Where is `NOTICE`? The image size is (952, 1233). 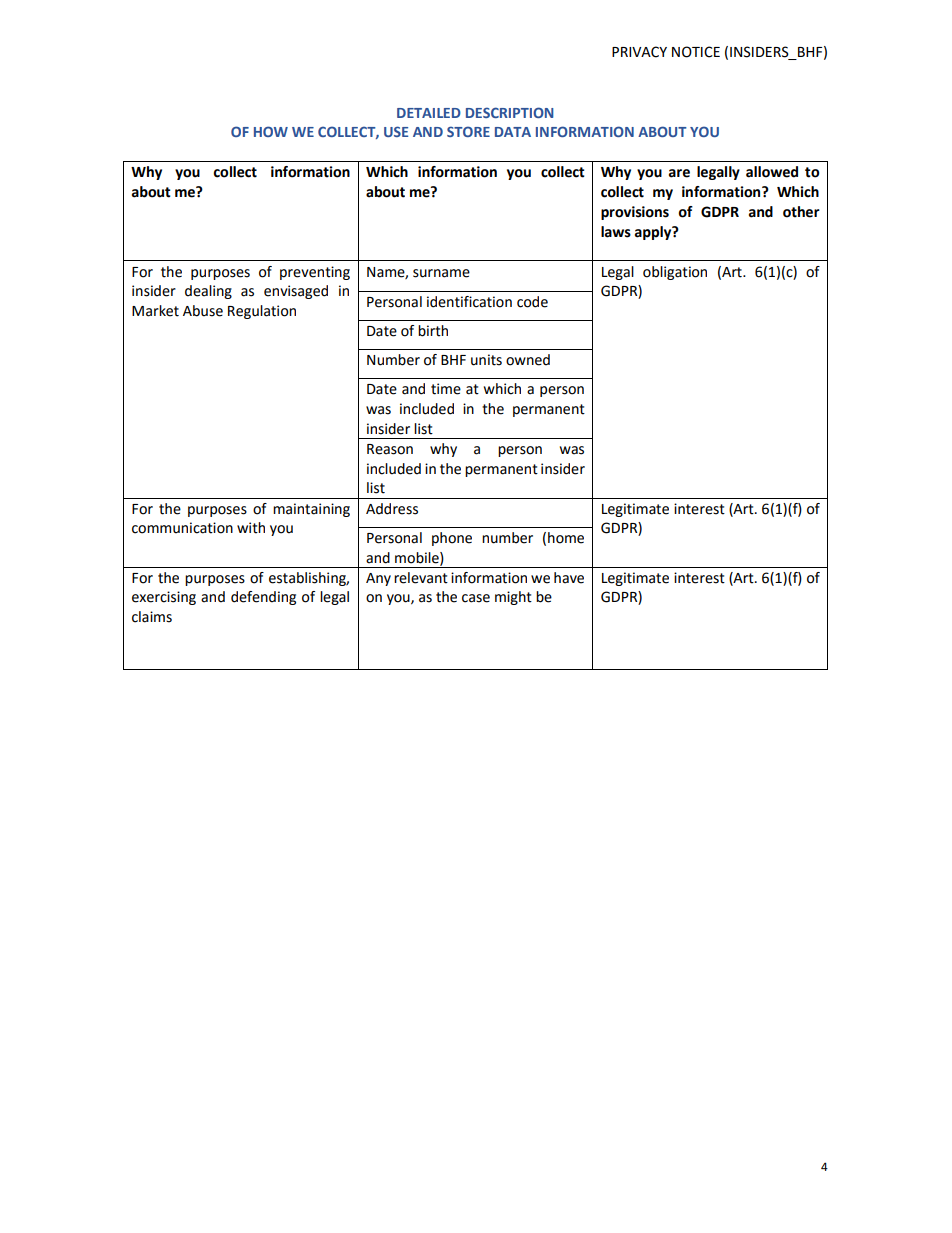 NOTICE is located at coordinates (696, 52).
